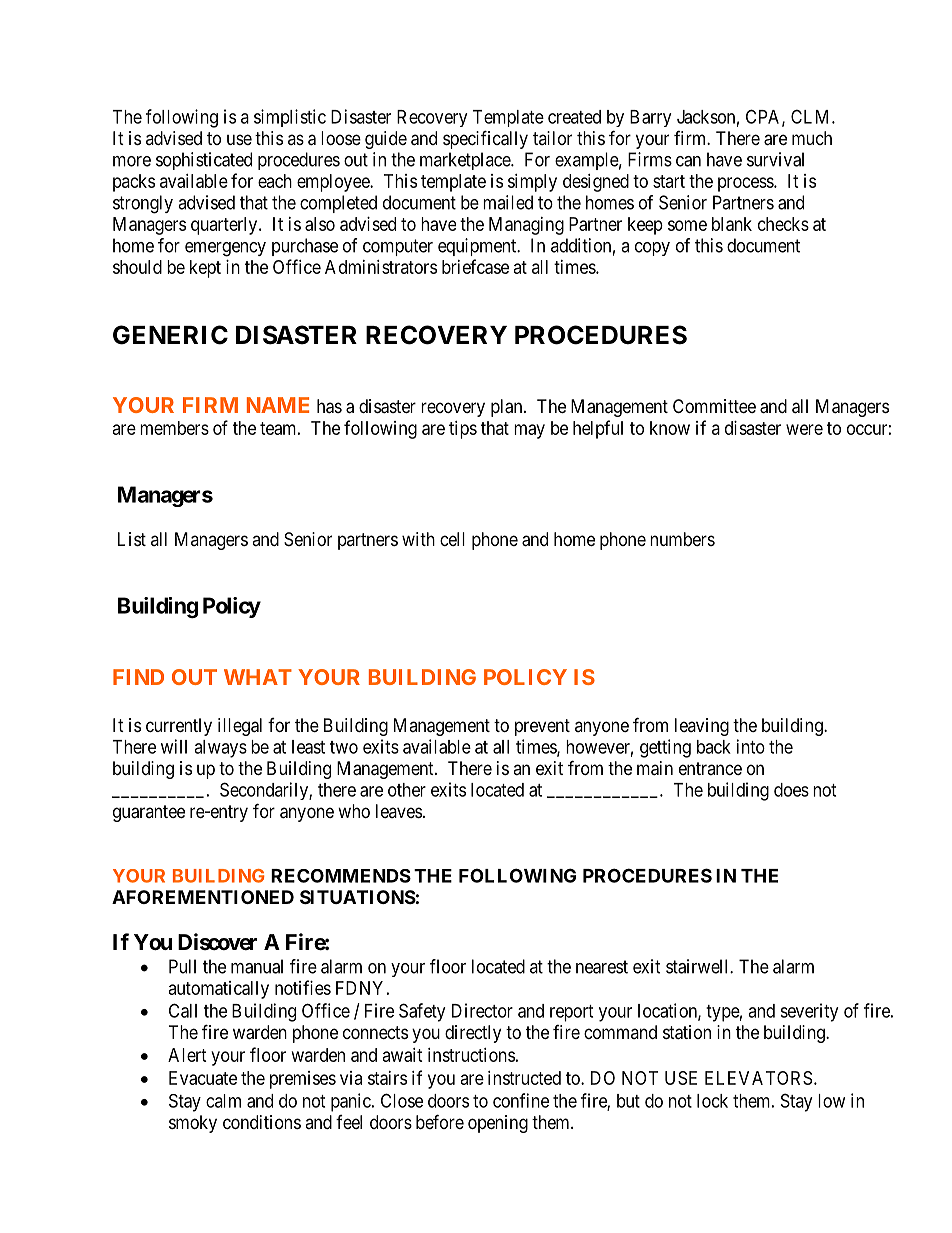 This screenshot has width=952, height=1233. What do you see at coordinates (258, 677) in the screenshot?
I see `WHAT` at bounding box center [258, 677].
